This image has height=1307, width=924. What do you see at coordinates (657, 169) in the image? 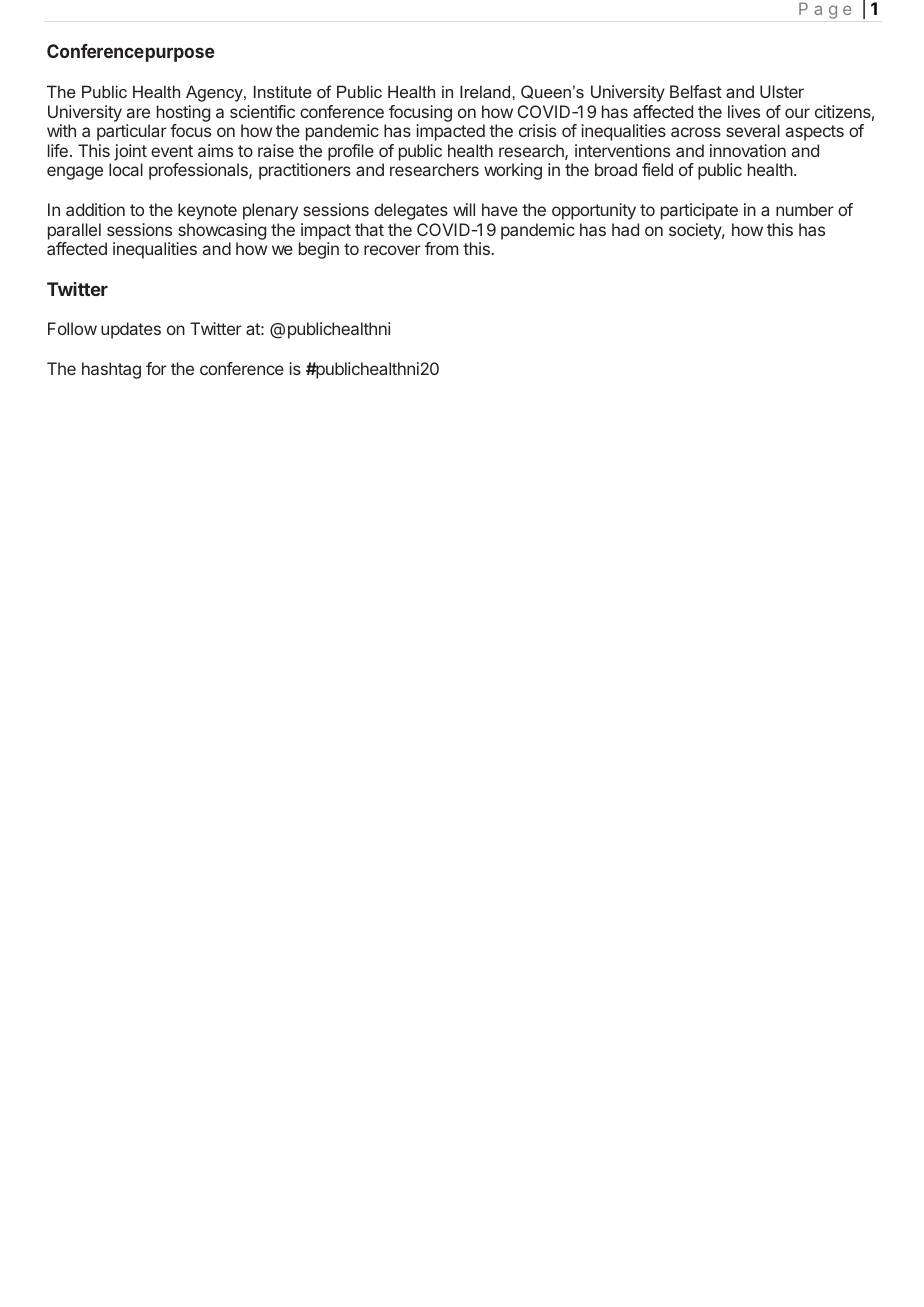
I see `field` at bounding box center [657, 169].
